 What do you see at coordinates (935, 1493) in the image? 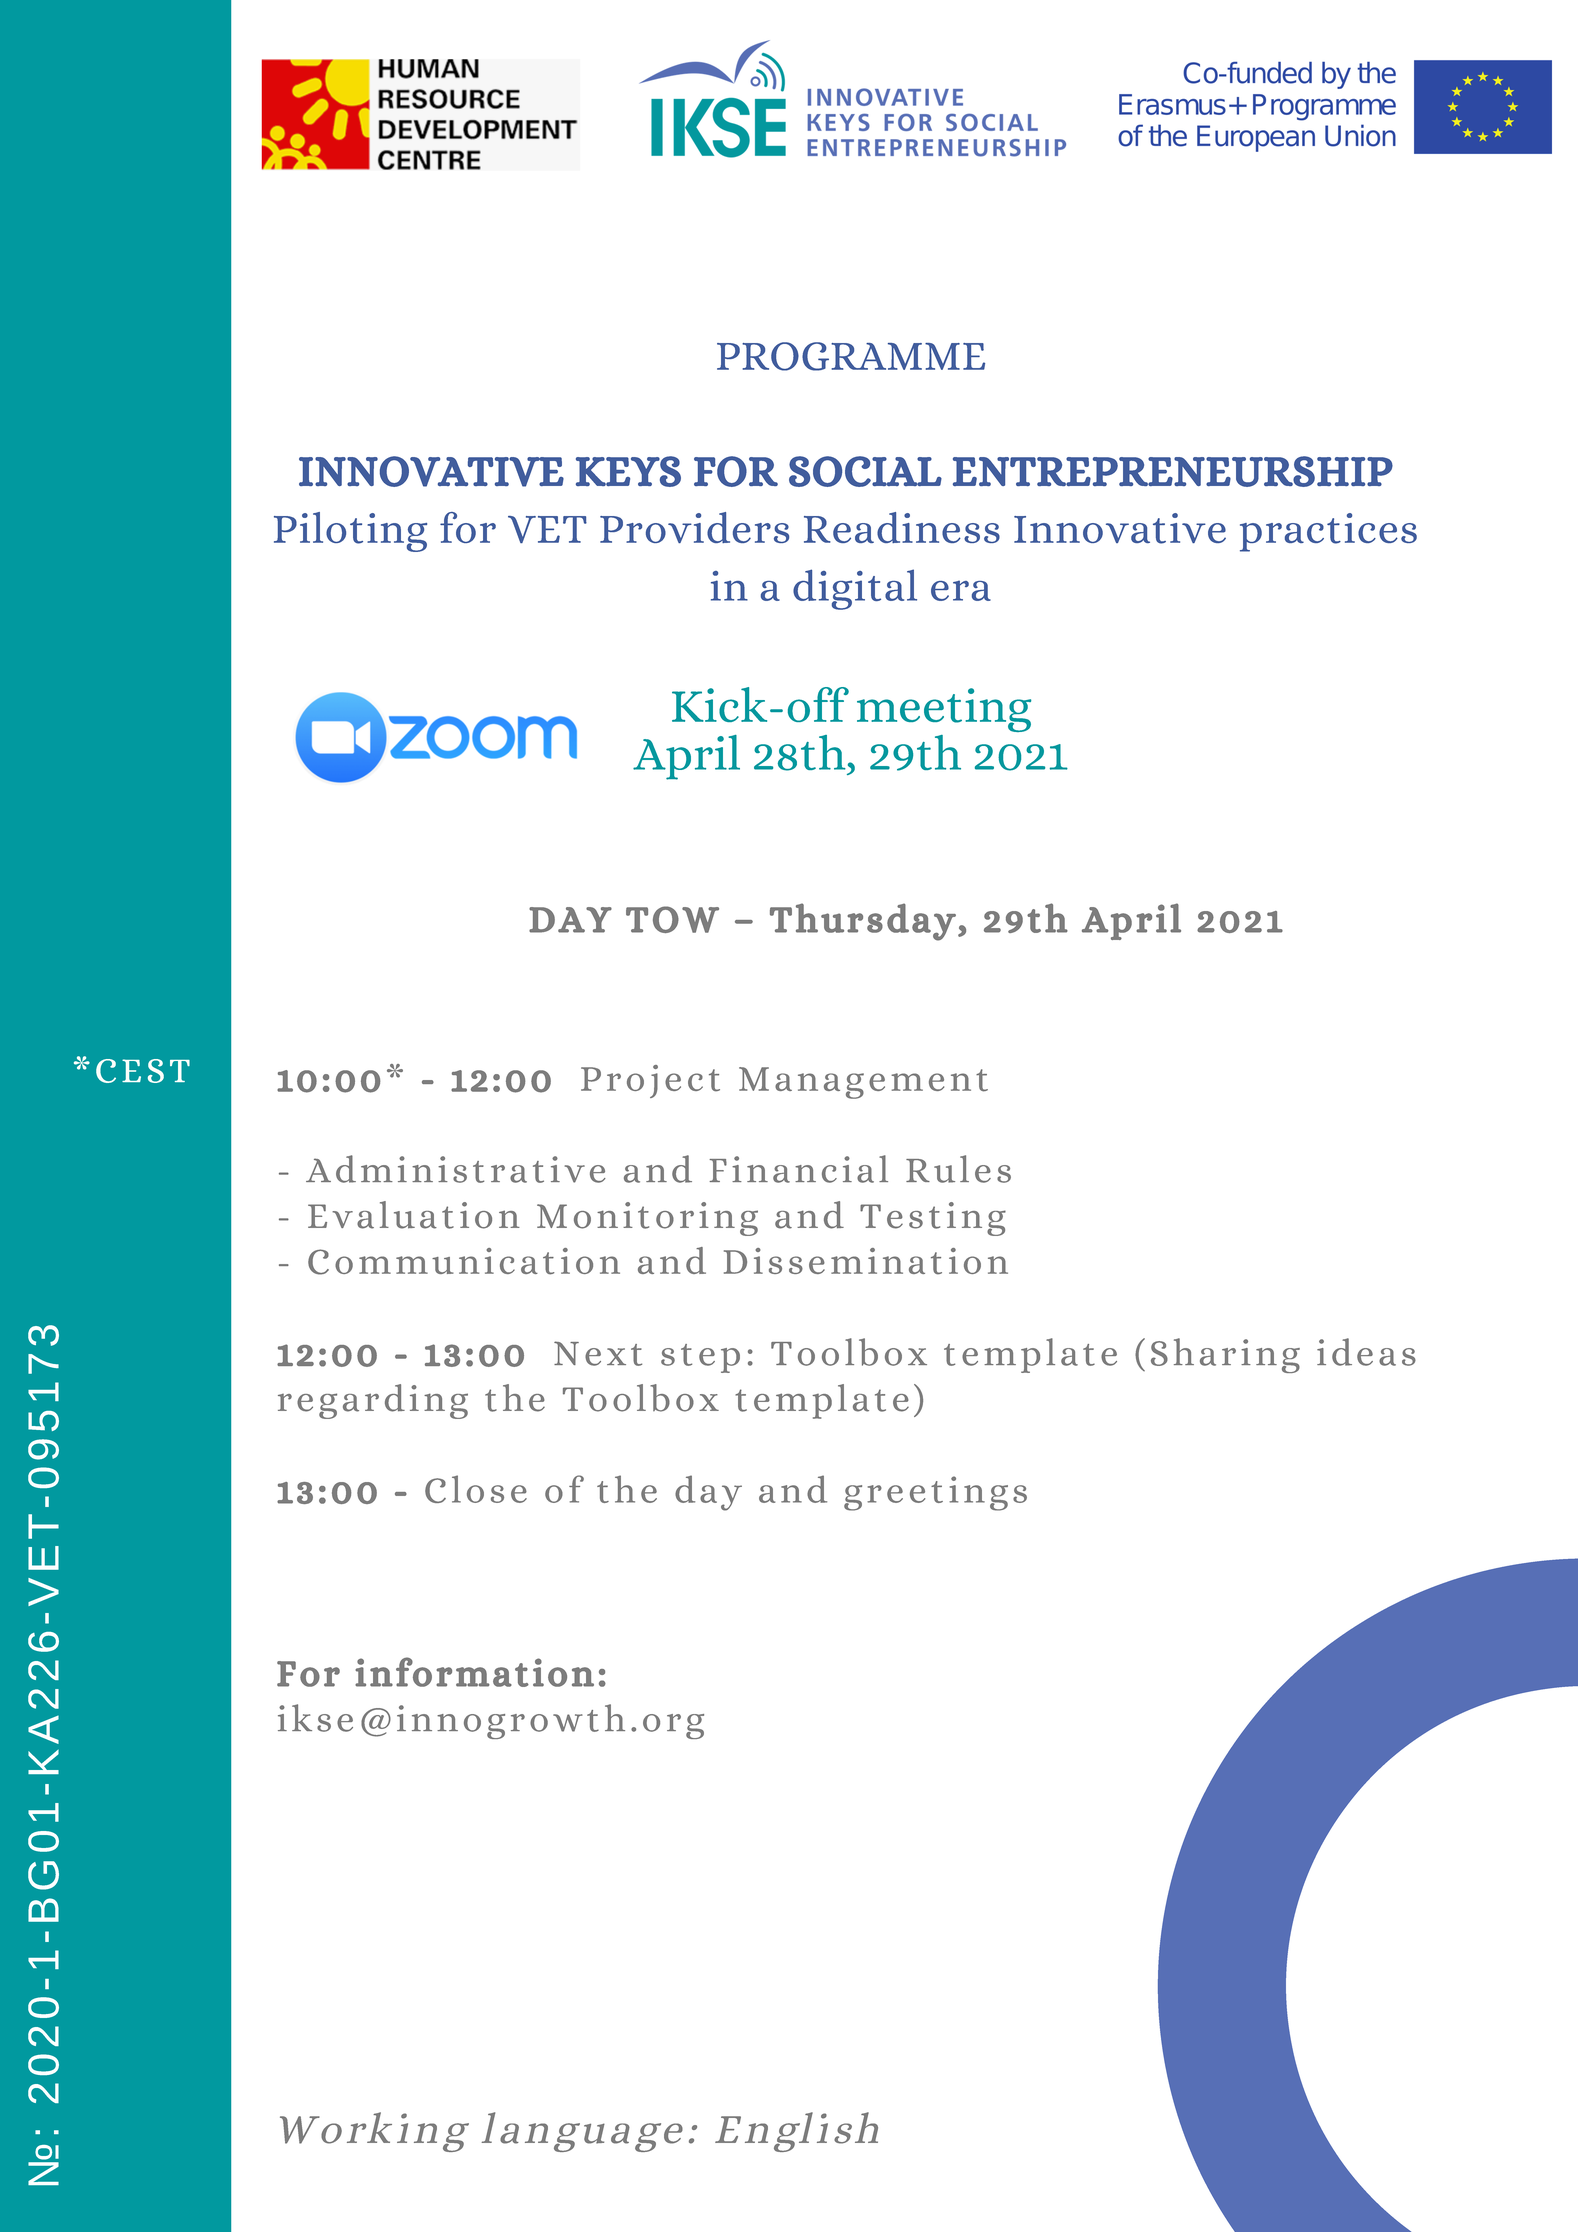
I see `greetings` at bounding box center [935, 1493].
